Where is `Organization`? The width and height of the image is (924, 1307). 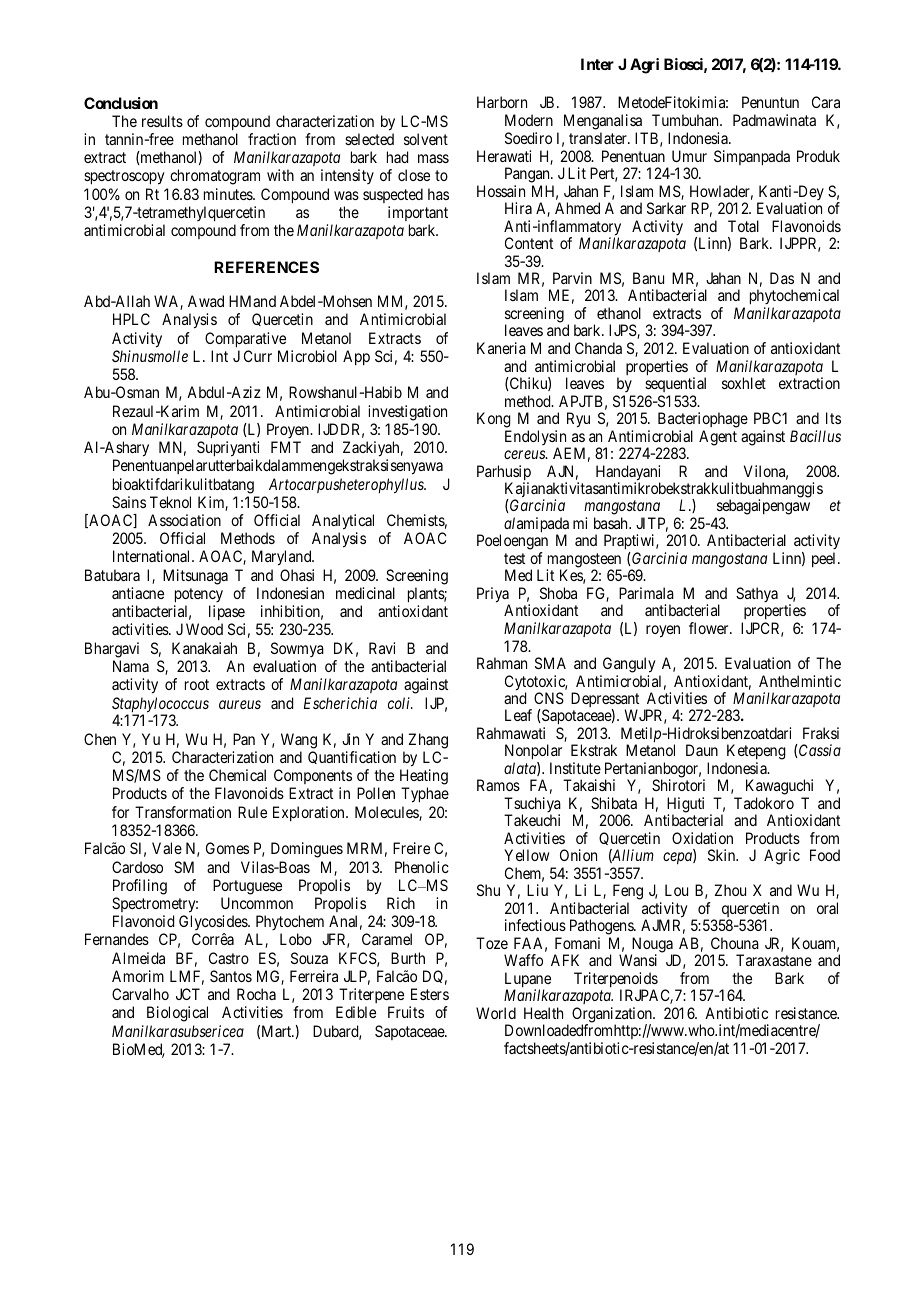 Organization is located at coordinates (613, 1016).
